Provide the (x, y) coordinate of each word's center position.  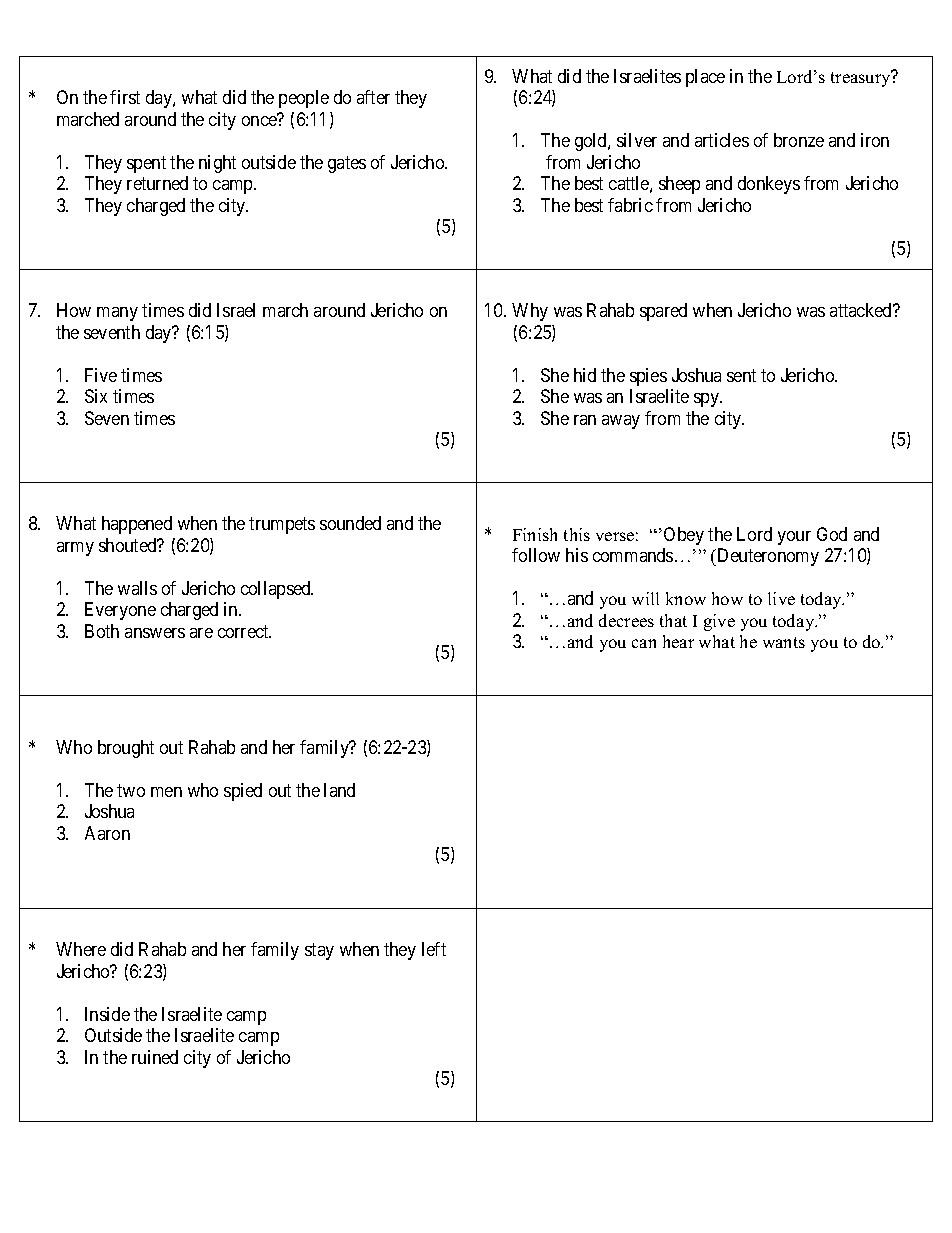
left (434, 949)
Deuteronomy (767, 557)
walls (137, 588)
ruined (155, 1057)
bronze (799, 140)
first (125, 97)
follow (536, 555)
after (373, 97)
